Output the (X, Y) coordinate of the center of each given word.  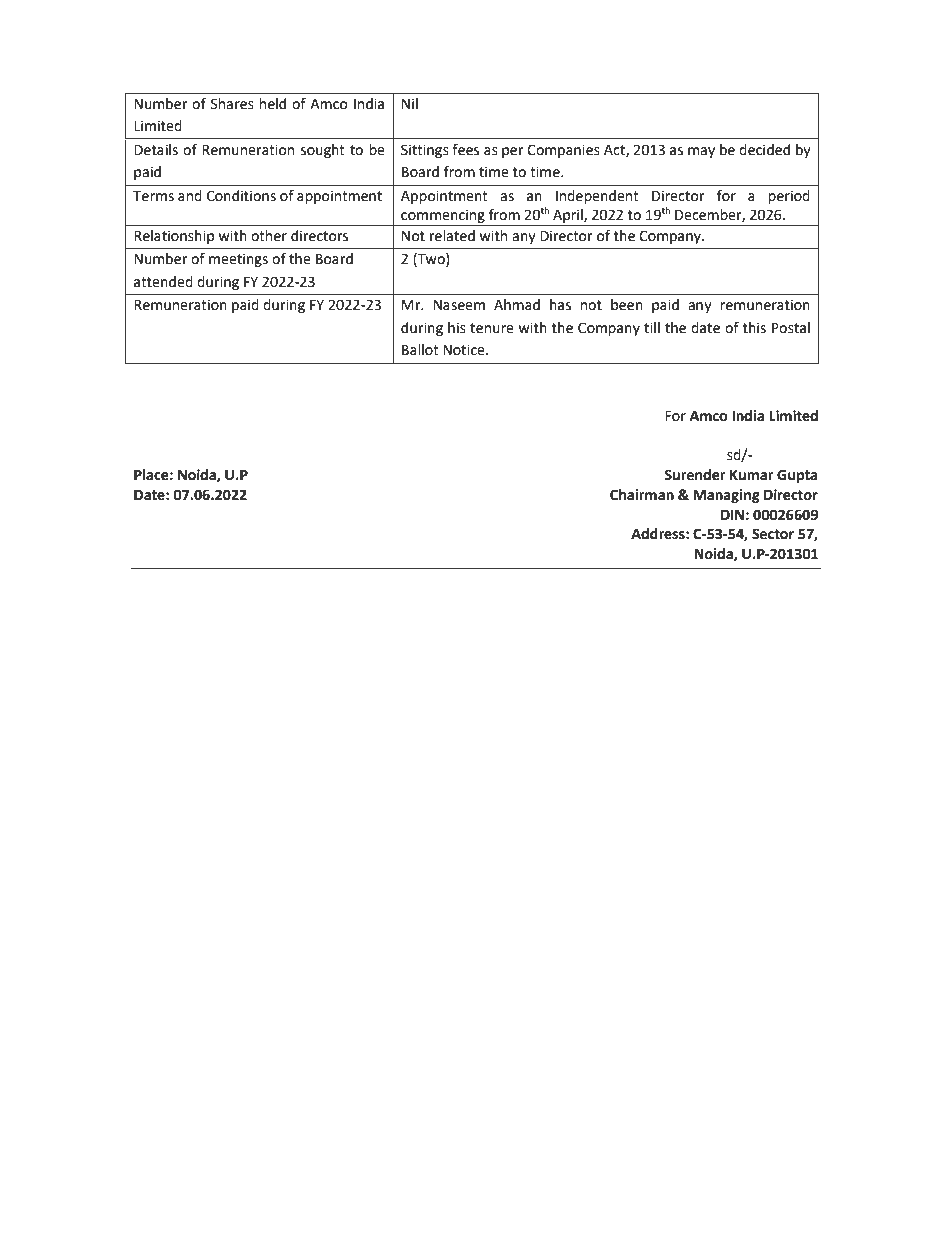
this (754, 328)
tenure (492, 328)
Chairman (642, 495)
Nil (410, 103)
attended (163, 282)
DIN (732, 515)
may (701, 152)
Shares (232, 104)
